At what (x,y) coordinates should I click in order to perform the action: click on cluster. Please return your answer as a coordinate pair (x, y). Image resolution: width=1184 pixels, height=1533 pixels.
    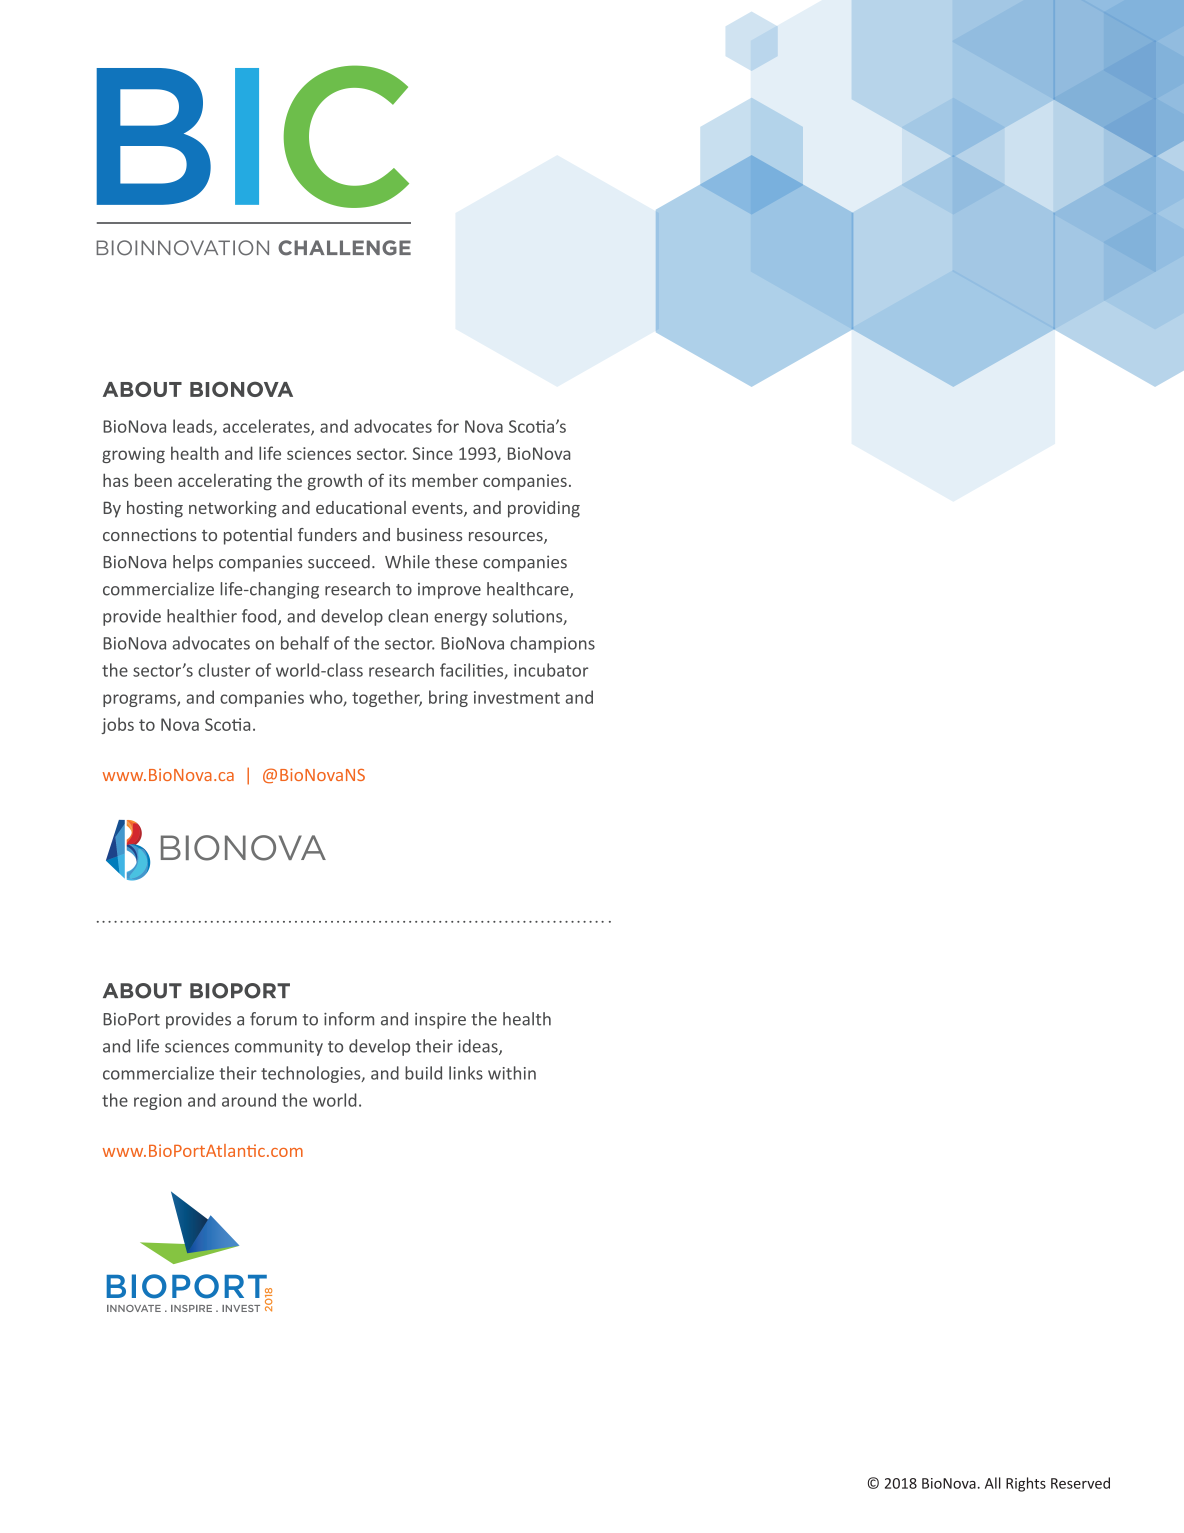
    Looking at the image, I should click on (224, 670).
